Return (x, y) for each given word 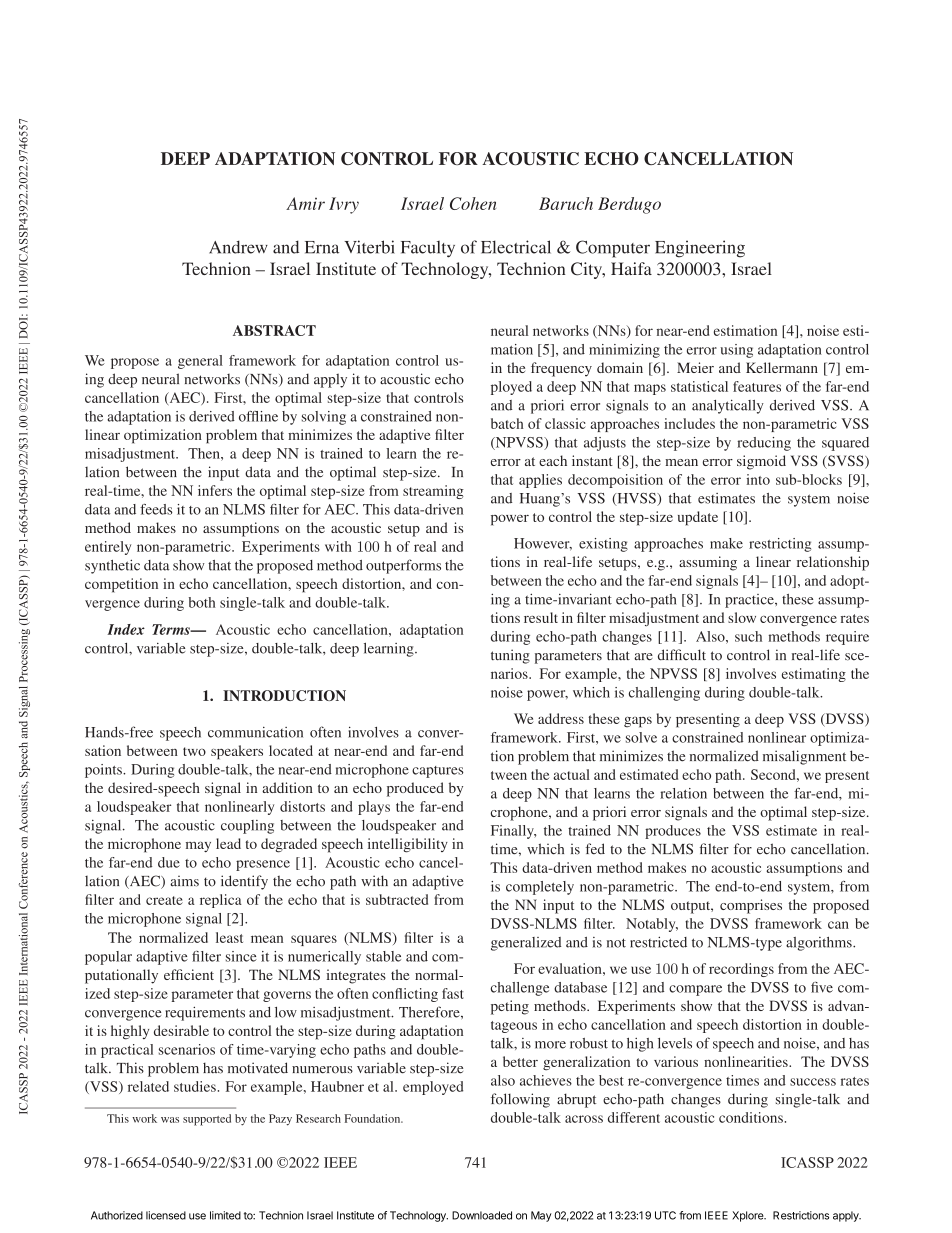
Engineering (700, 249)
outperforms (403, 566)
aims (184, 881)
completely (540, 888)
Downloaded (482, 1215)
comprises (751, 906)
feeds (156, 509)
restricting (780, 545)
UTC (665, 1215)
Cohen (473, 203)
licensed (166, 1215)
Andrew (238, 247)
